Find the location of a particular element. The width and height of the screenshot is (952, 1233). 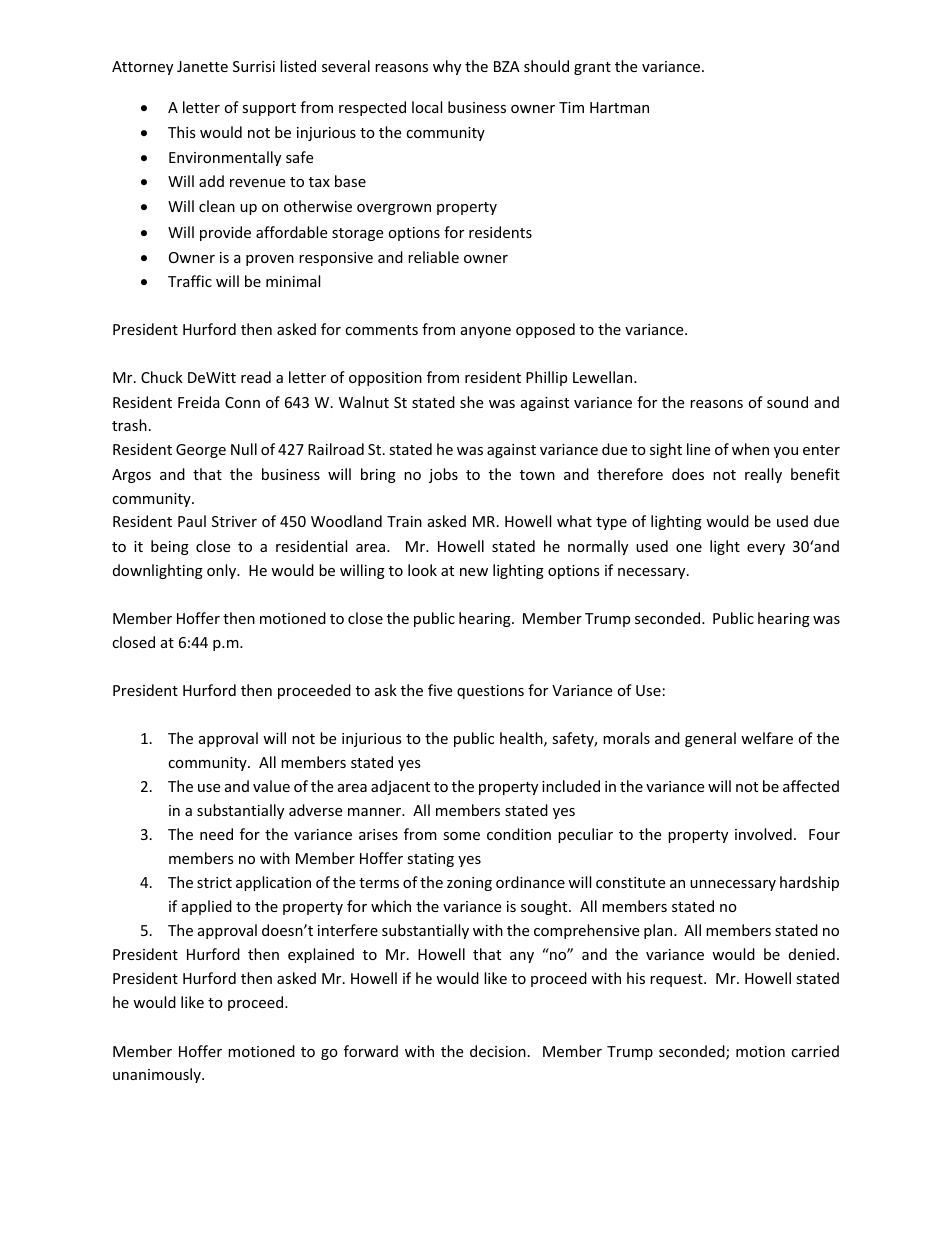

anyone is located at coordinates (486, 332).
